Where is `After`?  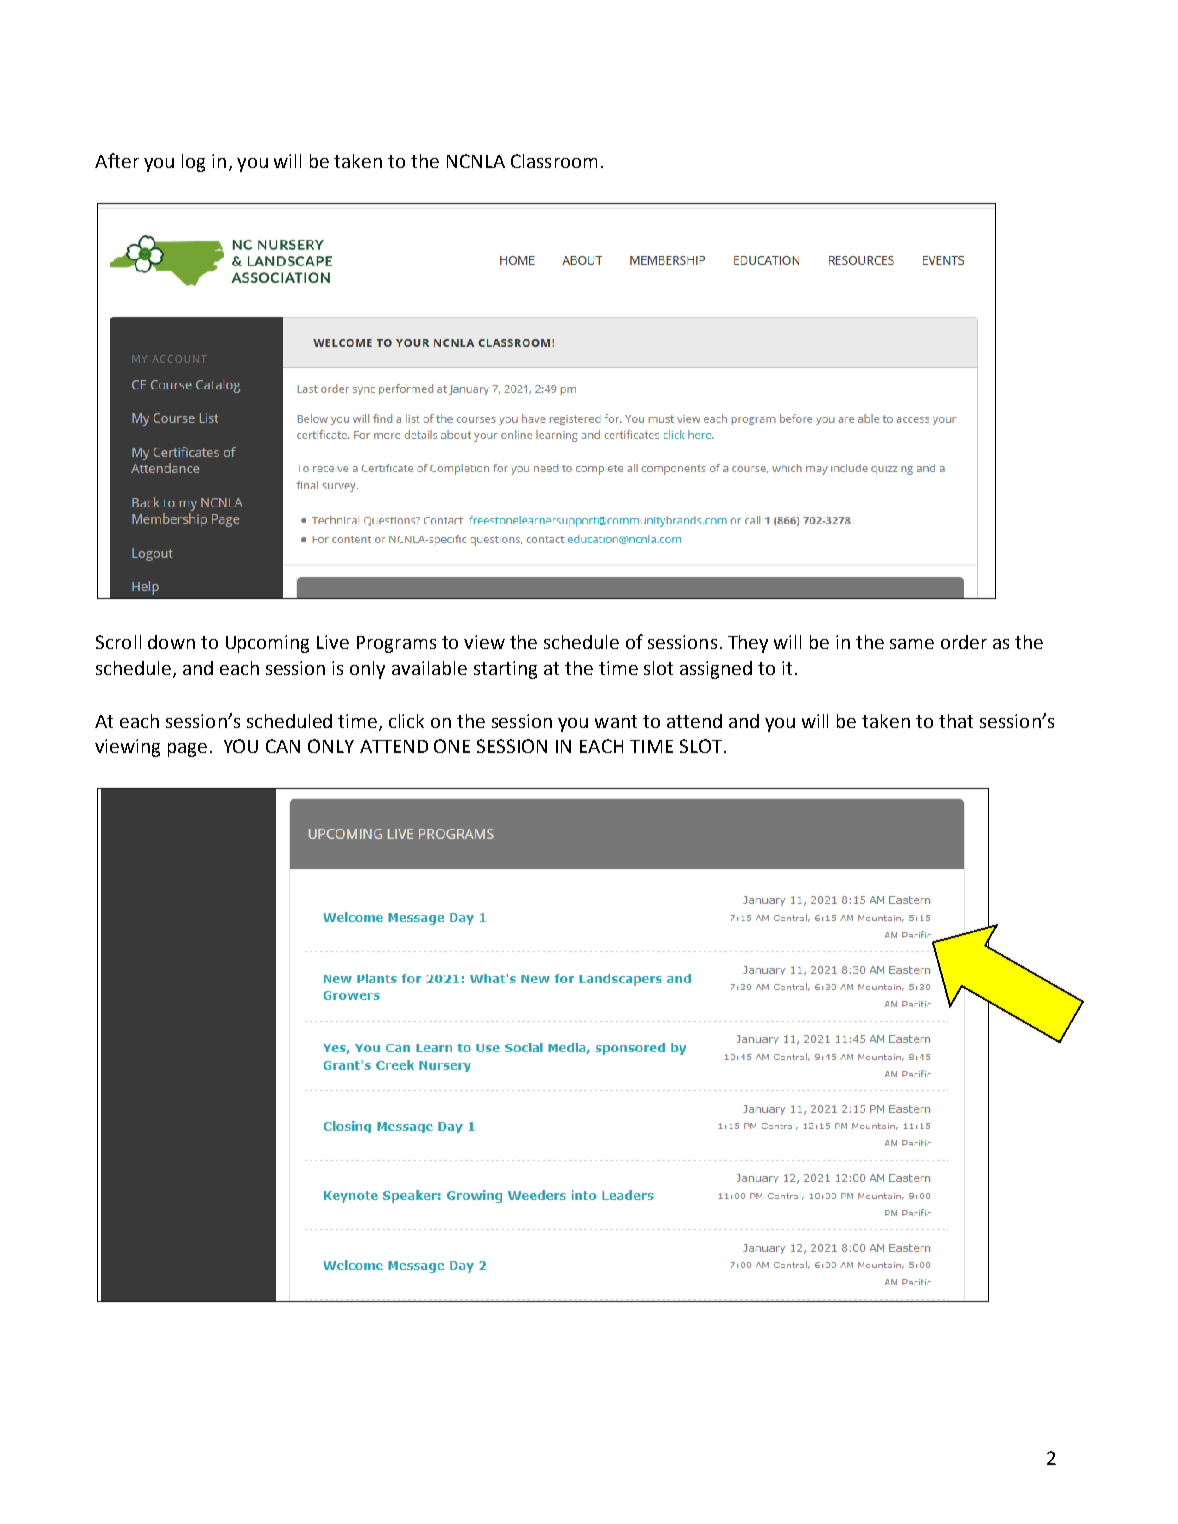
After is located at coordinates (117, 160).
